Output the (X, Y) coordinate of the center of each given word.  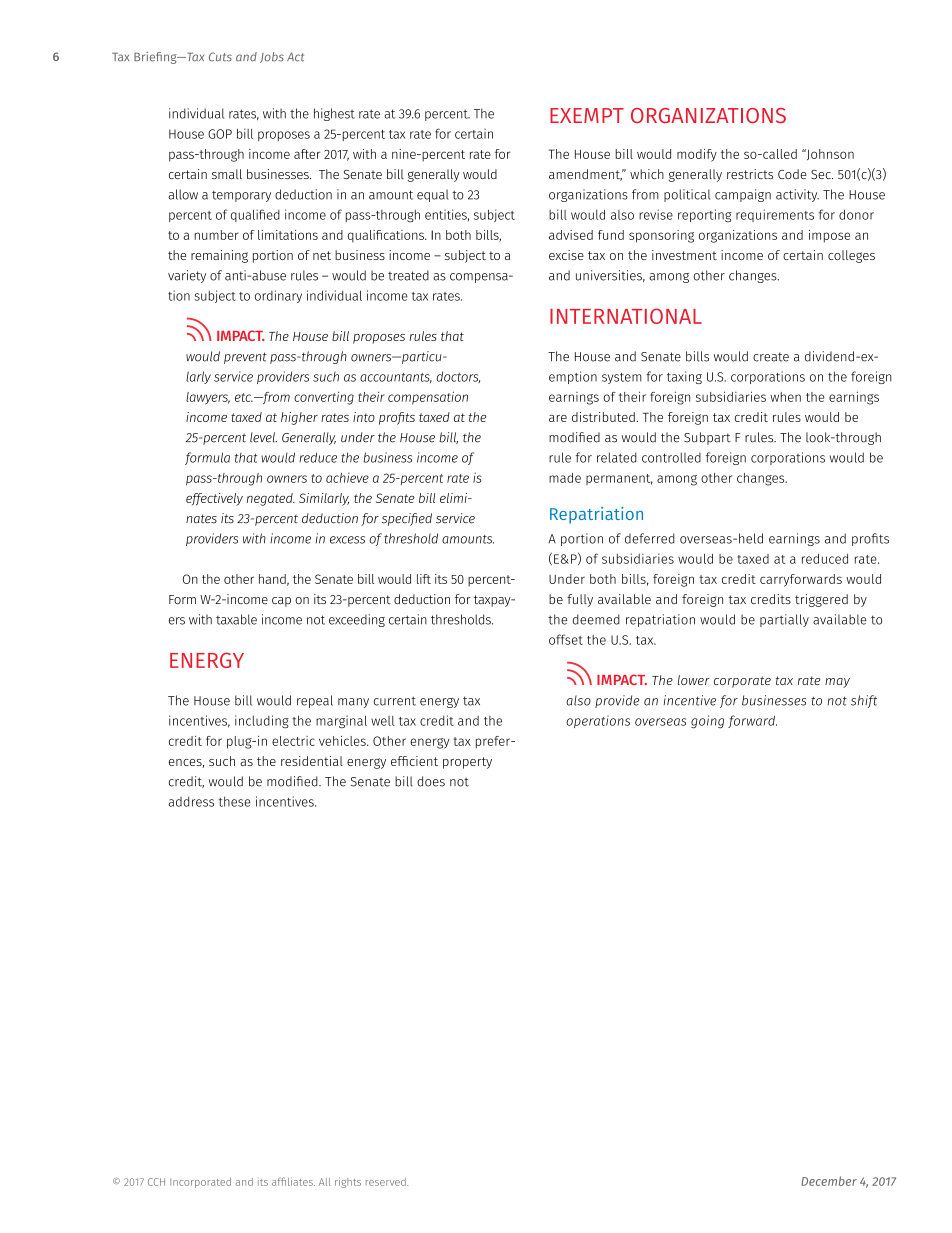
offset (566, 639)
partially (784, 620)
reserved (387, 1182)
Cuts (220, 57)
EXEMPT (587, 115)
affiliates (293, 1181)
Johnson (829, 154)
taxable (236, 619)
